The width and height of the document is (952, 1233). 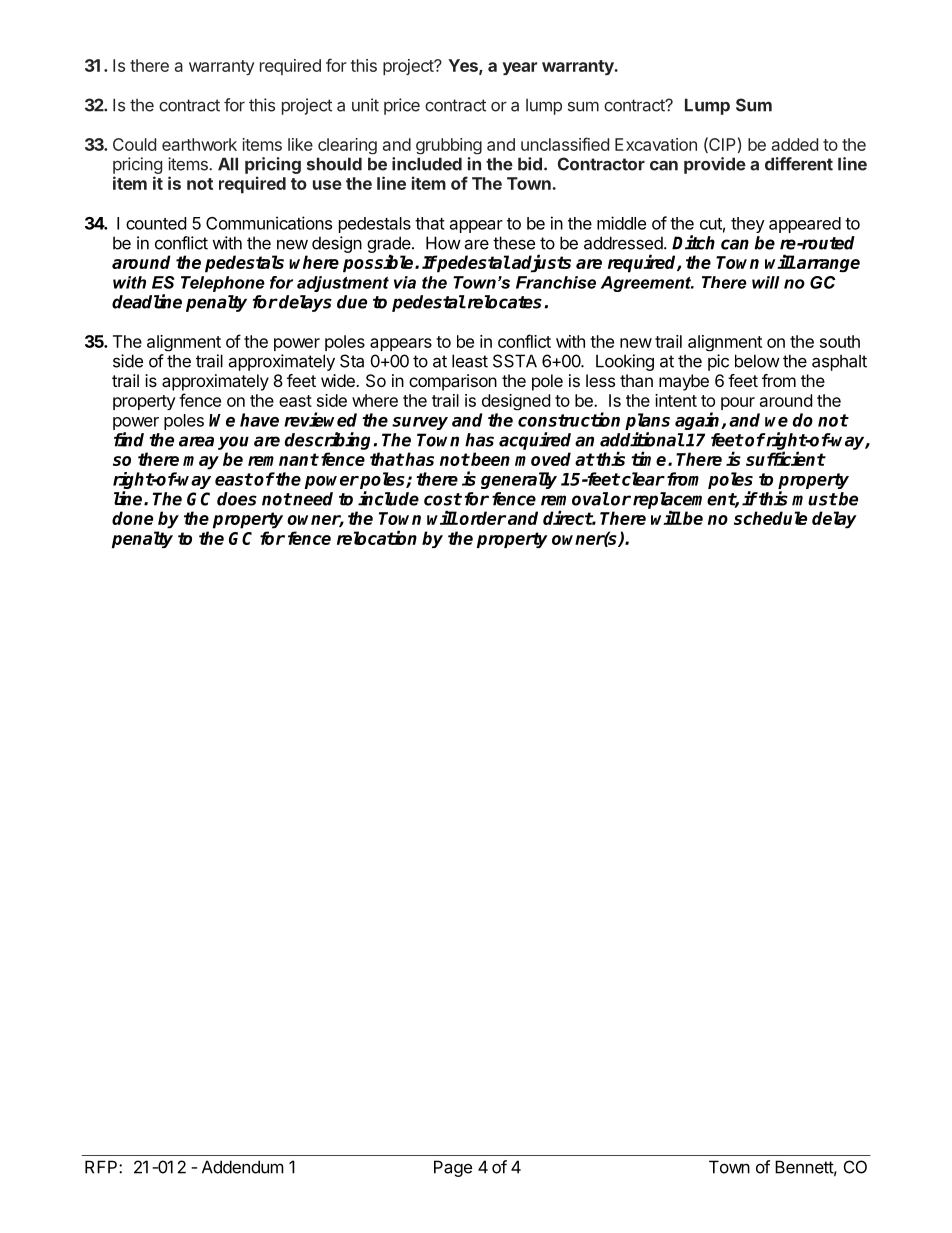 I want to click on relocation, so click(x=377, y=537).
